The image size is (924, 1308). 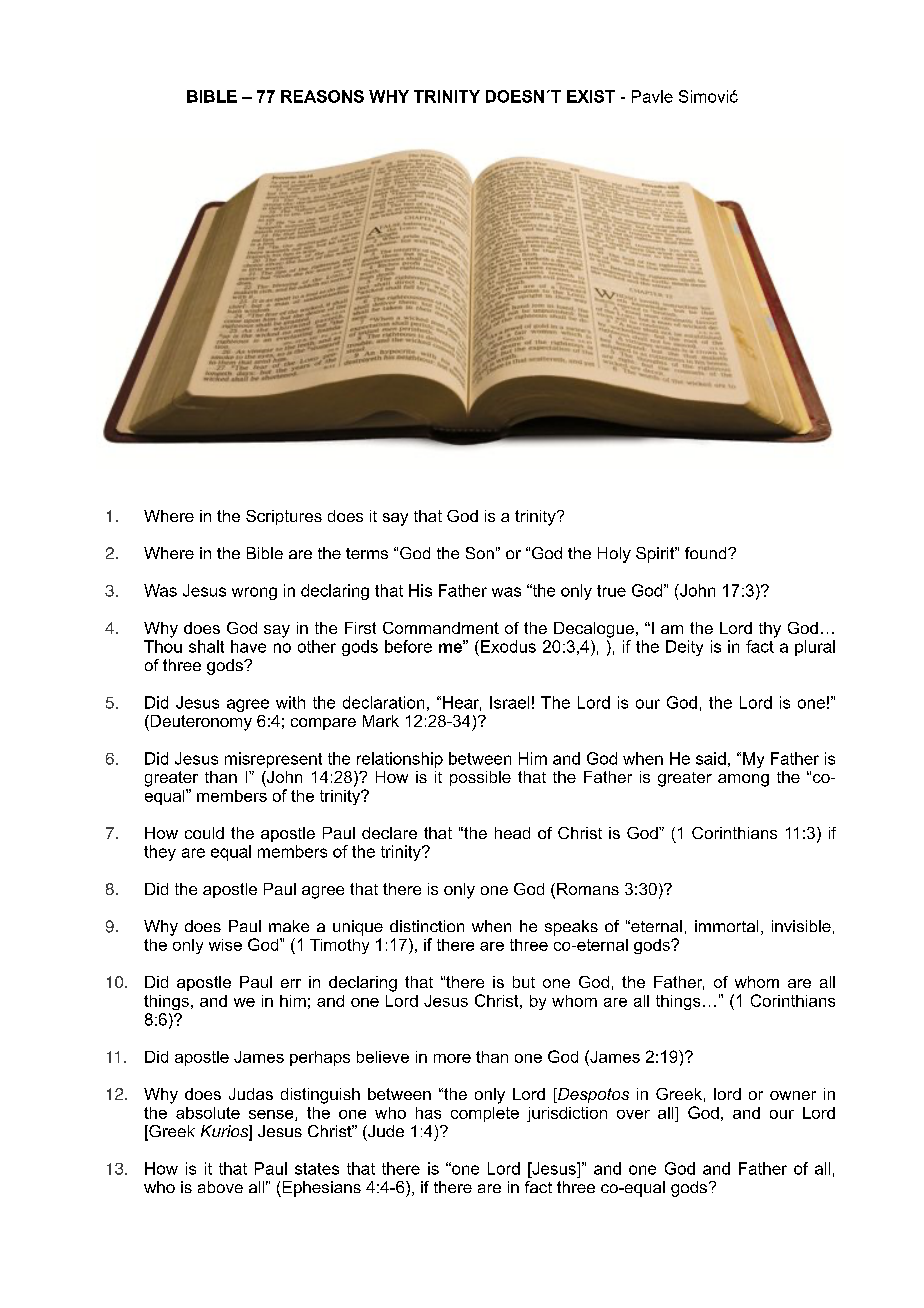 What do you see at coordinates (793, 1095) in the screenshot?
I see `owner` at bounding box center [793, 1095].
